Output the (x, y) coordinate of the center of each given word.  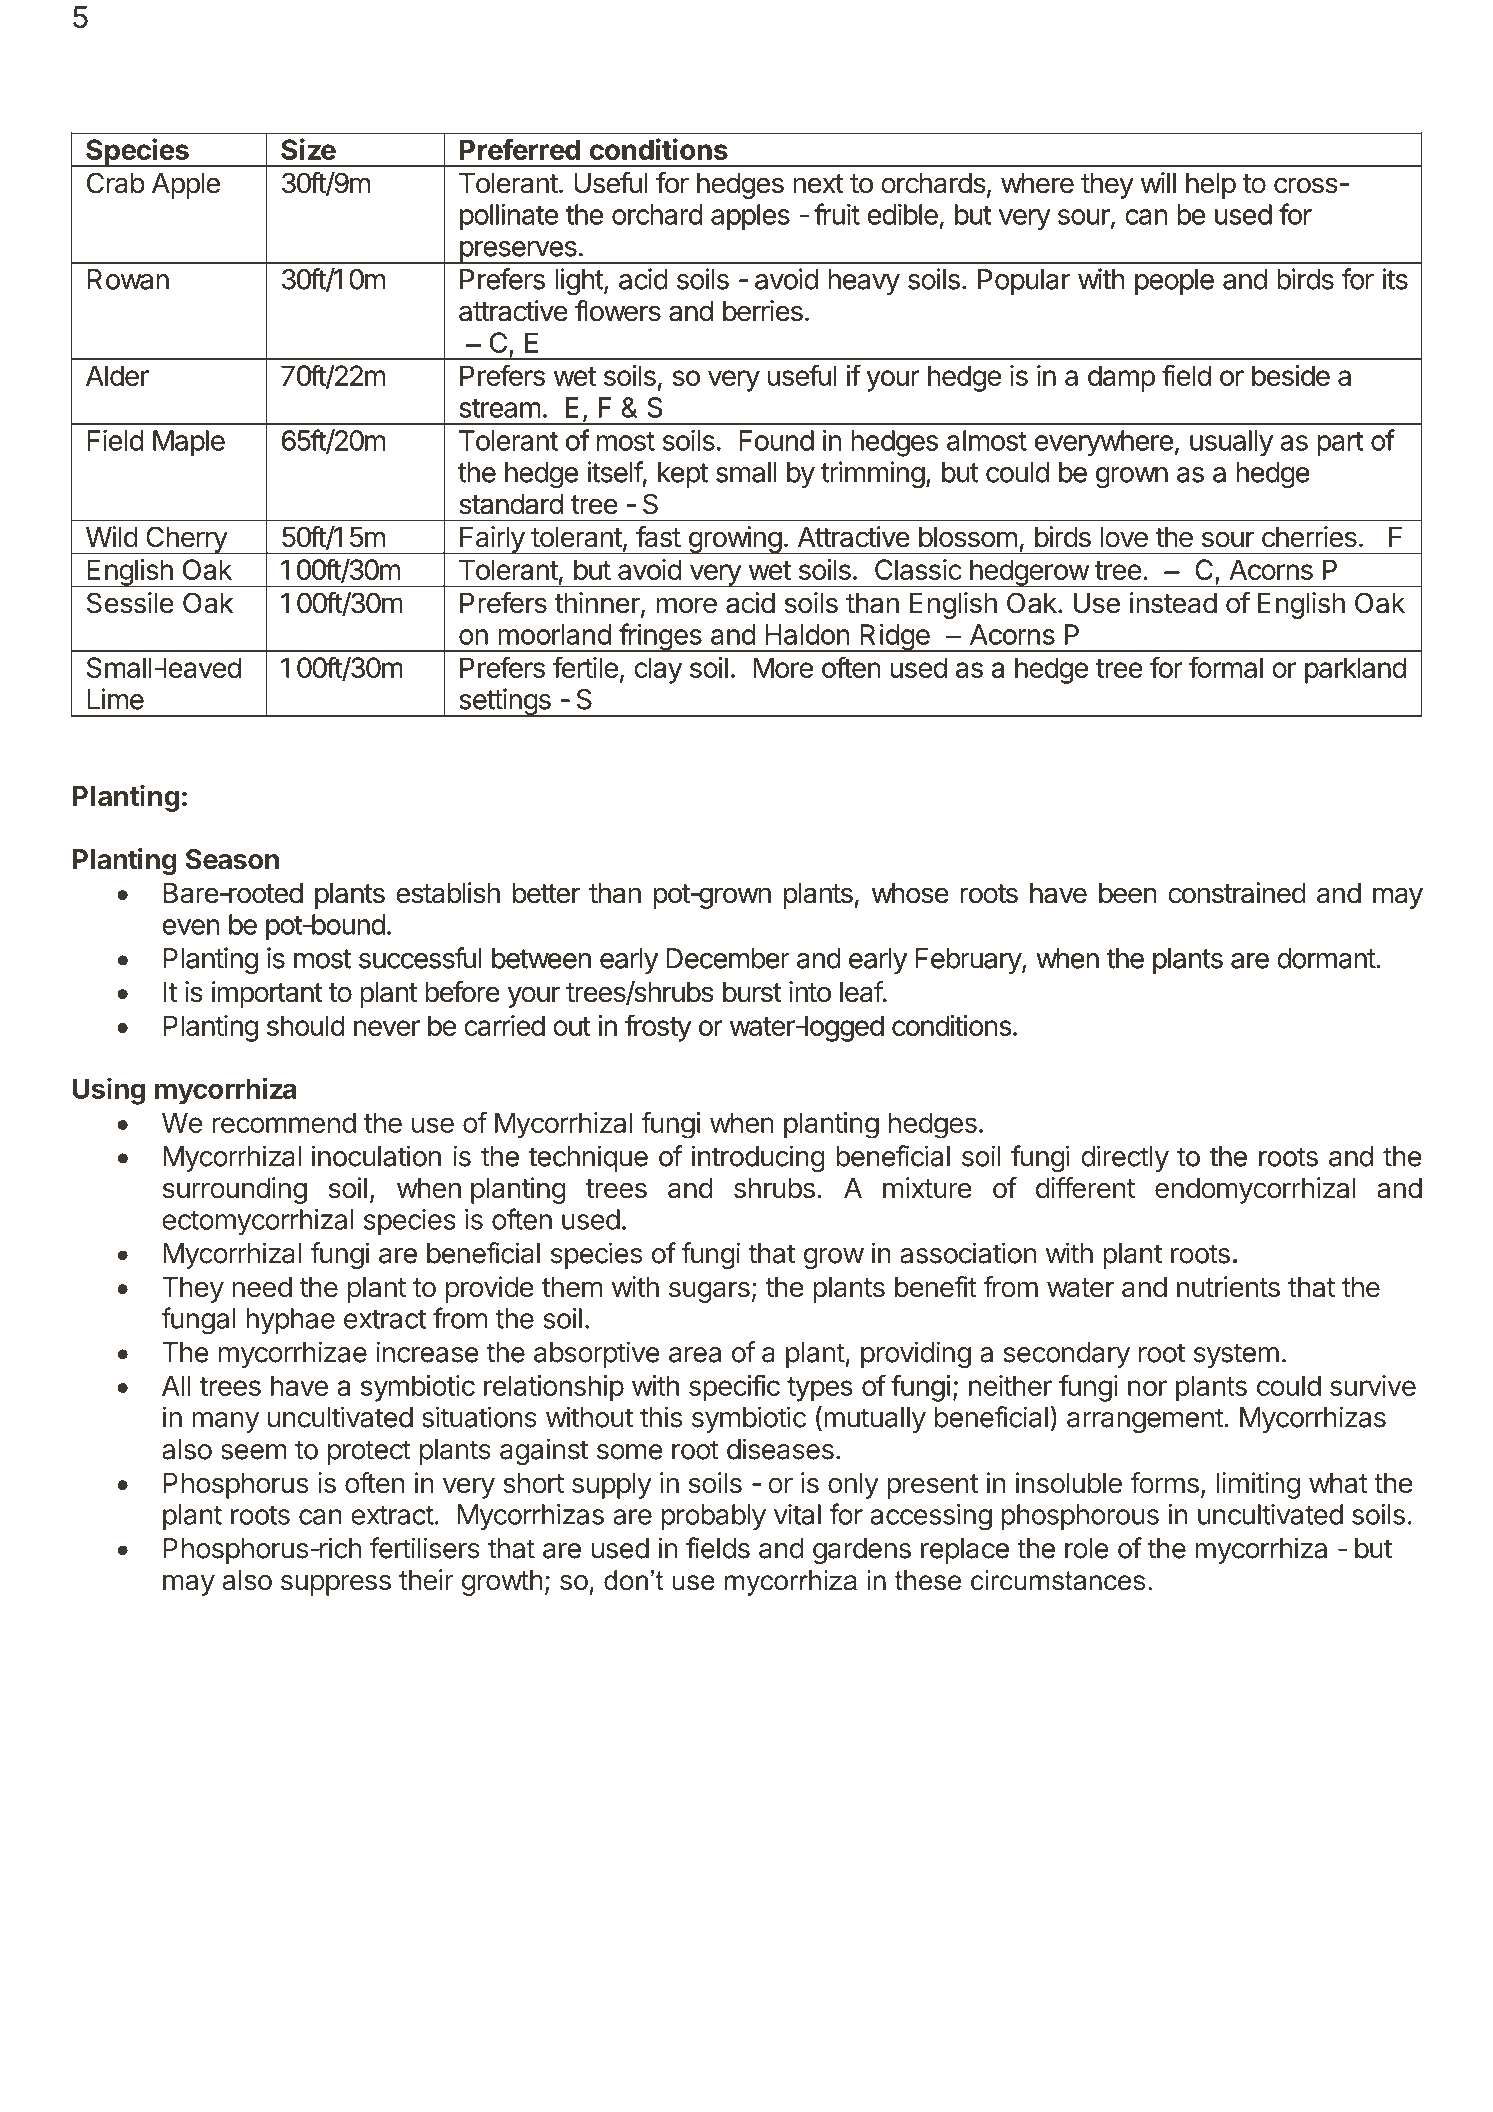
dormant (1327, 958)
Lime (115, 699)
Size (308, 149)
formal (1226, 667)
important (267, 994)
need (262, 1287)
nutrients (1228, 1287)
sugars (709, 1292)
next (818, 184)
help (1211, 186)
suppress (336, 1585)
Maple (189, 443)
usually (1231, 443)
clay (658, 670)
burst (752, 992)
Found (776, 440)
